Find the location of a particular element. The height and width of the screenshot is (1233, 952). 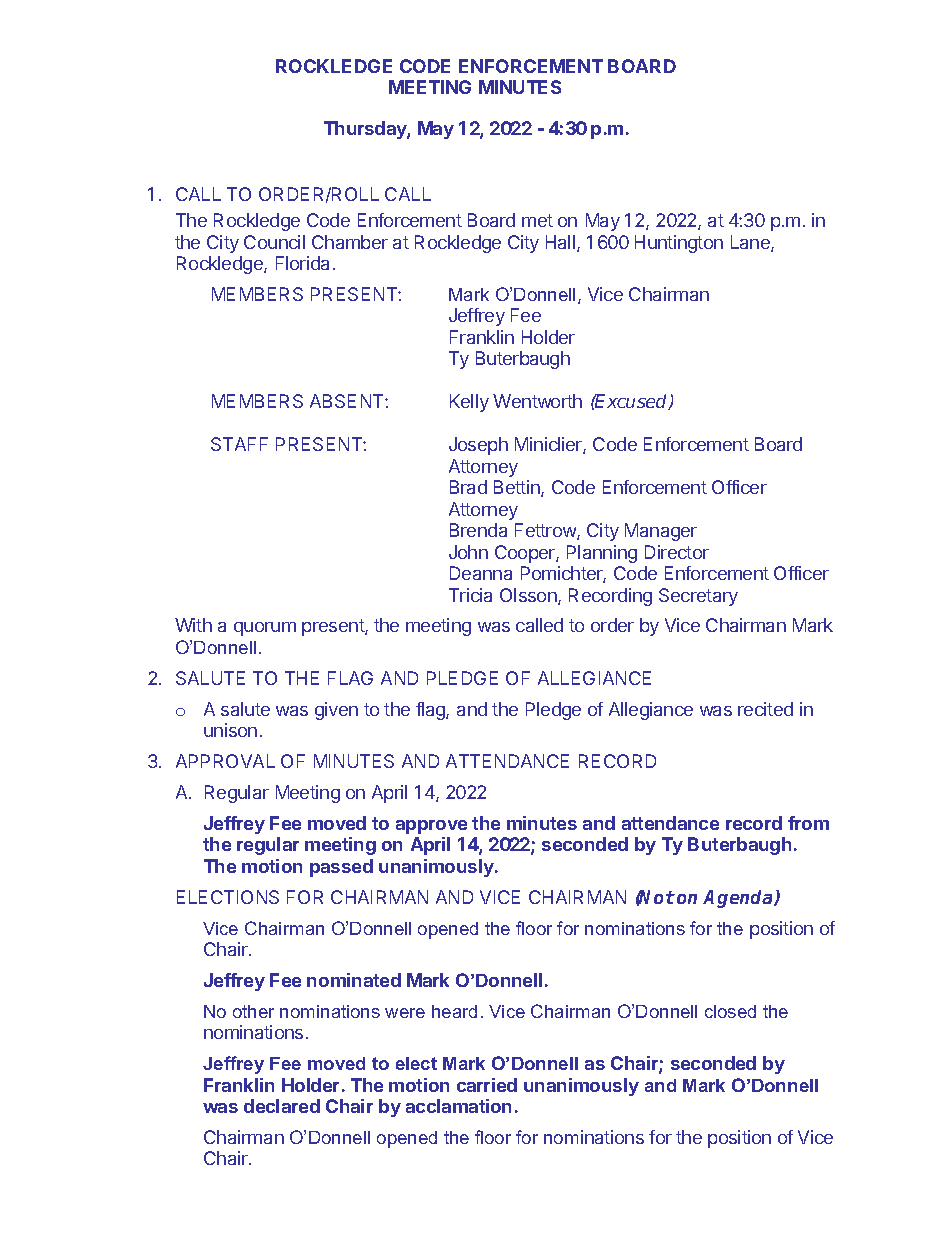

Agenda is located at coordinates (739, 899).
